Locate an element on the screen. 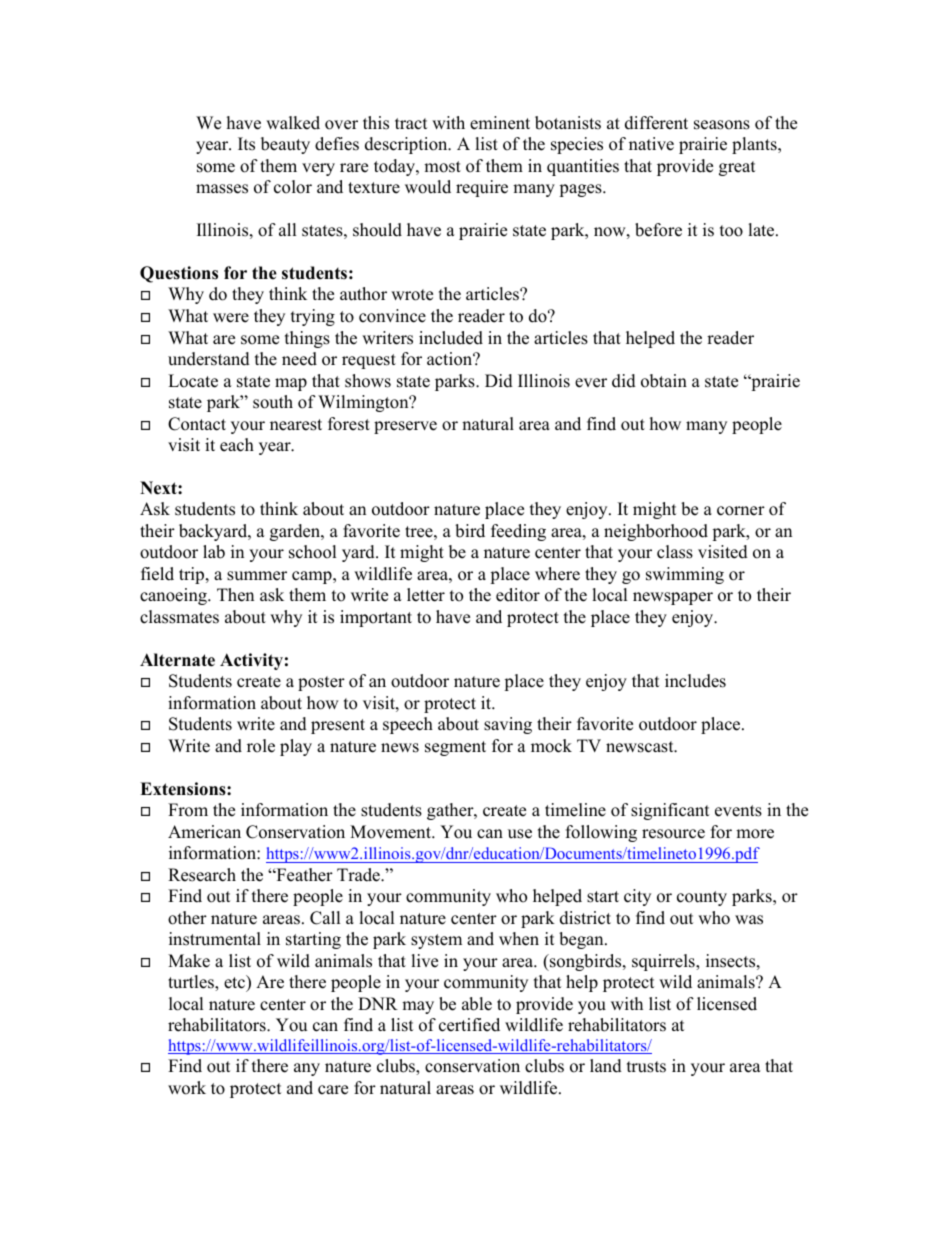 The height and width of the screenshot is (1233, 952). included is located at coordinates (451, 338).
